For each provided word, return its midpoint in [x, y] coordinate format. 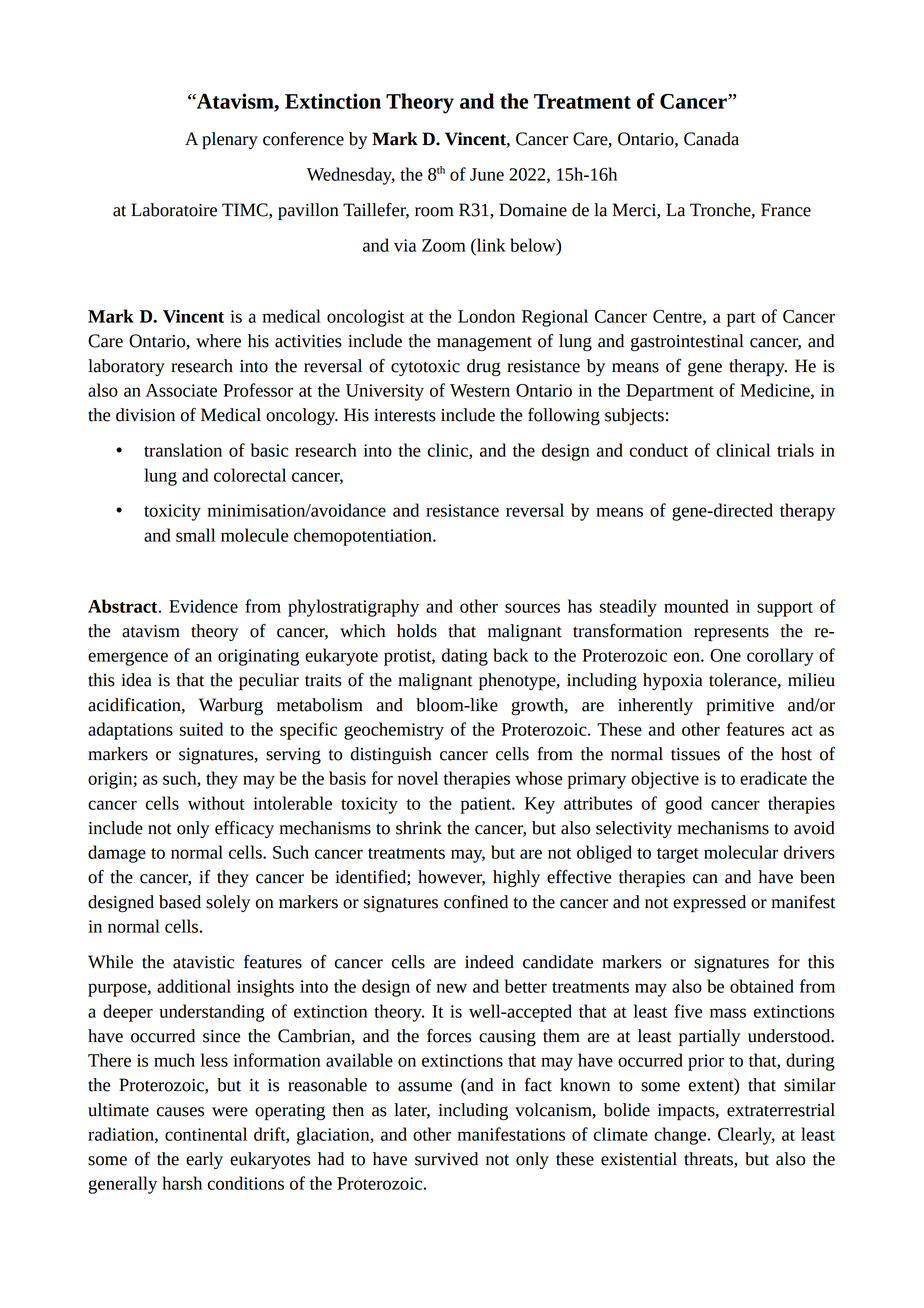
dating [465, 657]
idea [136, 680]
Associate [181, 390]
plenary [230, 141]
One [725, 655]
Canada [711, 139]
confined [476, 902]
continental [206, 1134]
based [180, 902]
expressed [709, 904]
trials [795, 450]
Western [480, 390]
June [487, 174]
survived [446, 1159]
